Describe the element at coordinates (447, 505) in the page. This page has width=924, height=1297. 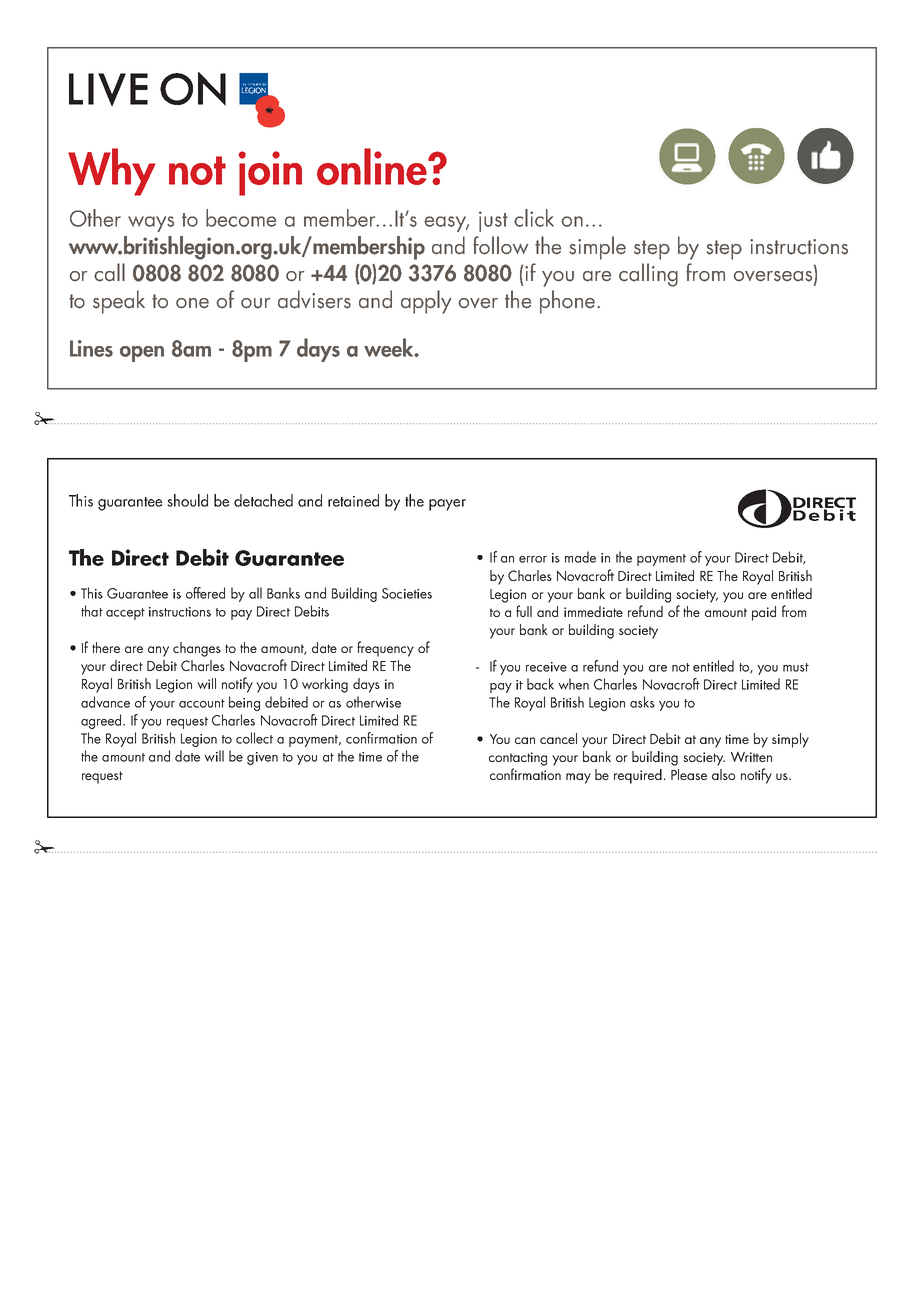
I see `payer` at that location.
